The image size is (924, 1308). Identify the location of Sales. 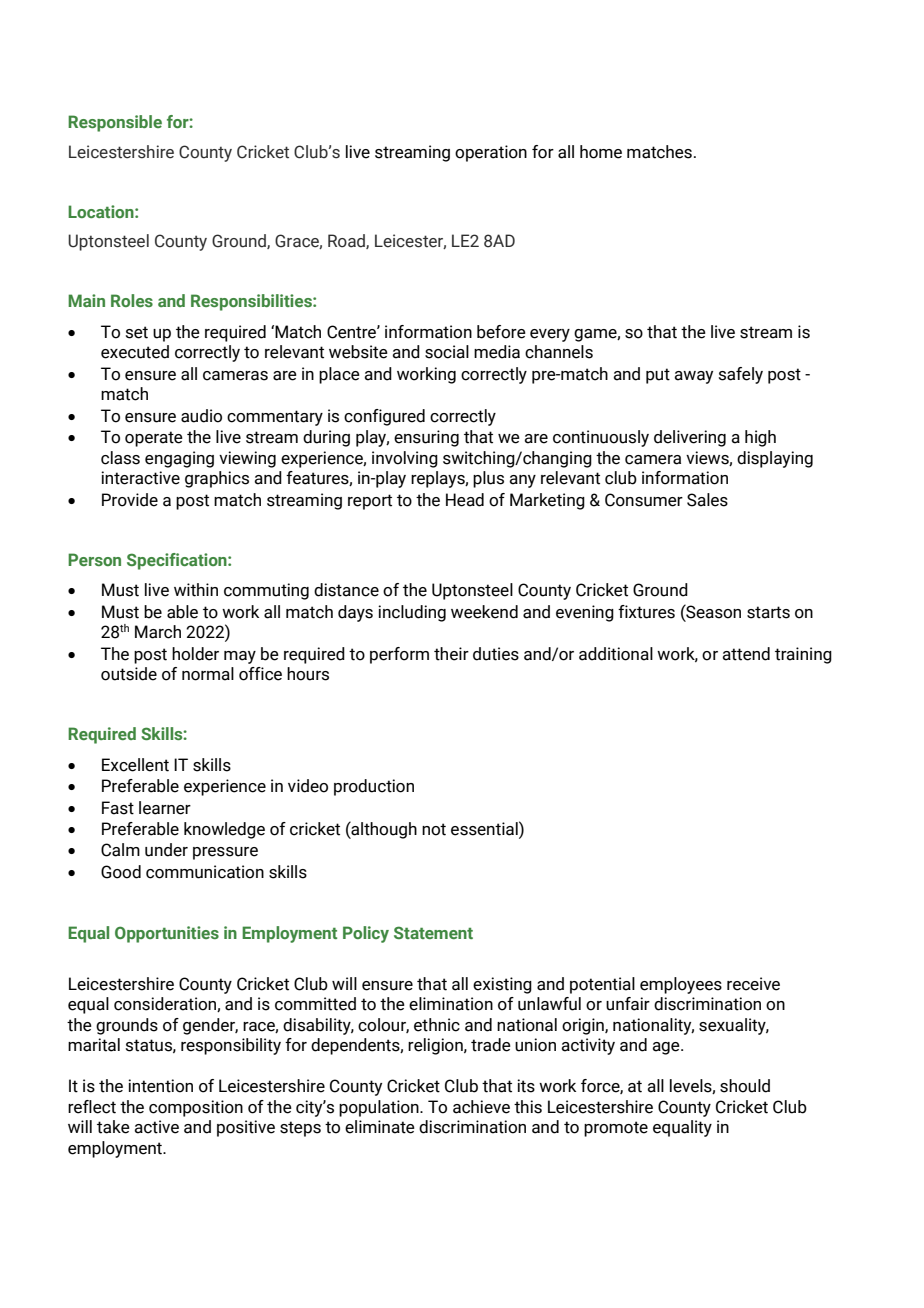
(707, 500).
